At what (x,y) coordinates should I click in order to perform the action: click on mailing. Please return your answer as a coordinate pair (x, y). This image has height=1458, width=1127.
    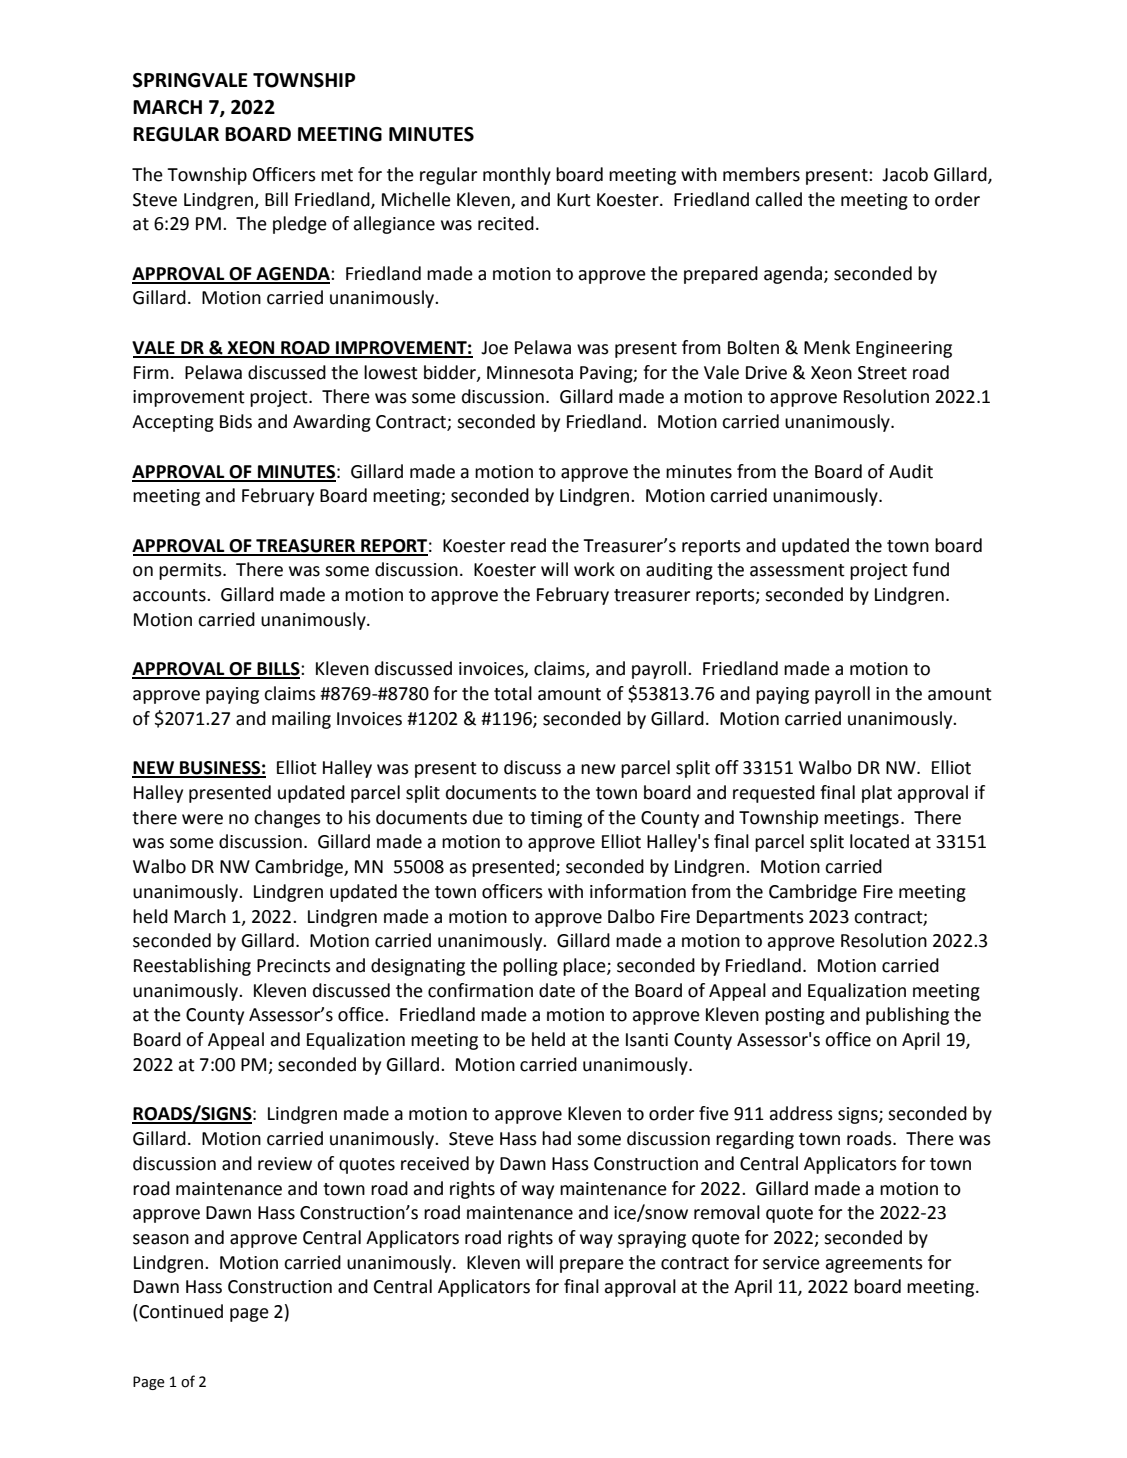
    Looking at the image, I should click on (301, 720).
